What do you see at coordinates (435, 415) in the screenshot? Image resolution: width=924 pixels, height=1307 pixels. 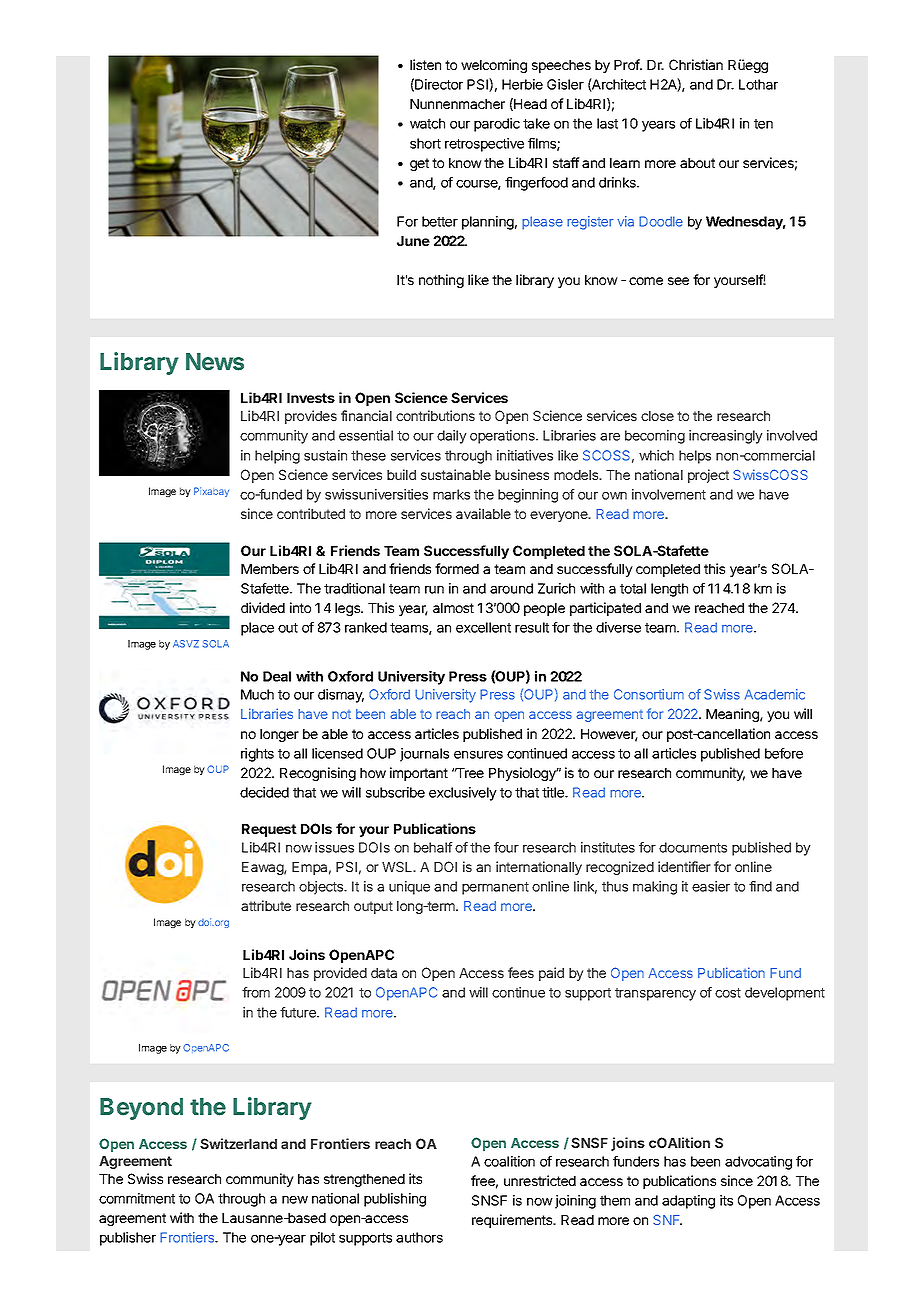 I see `contributions` at bounding box center [435, 415].
